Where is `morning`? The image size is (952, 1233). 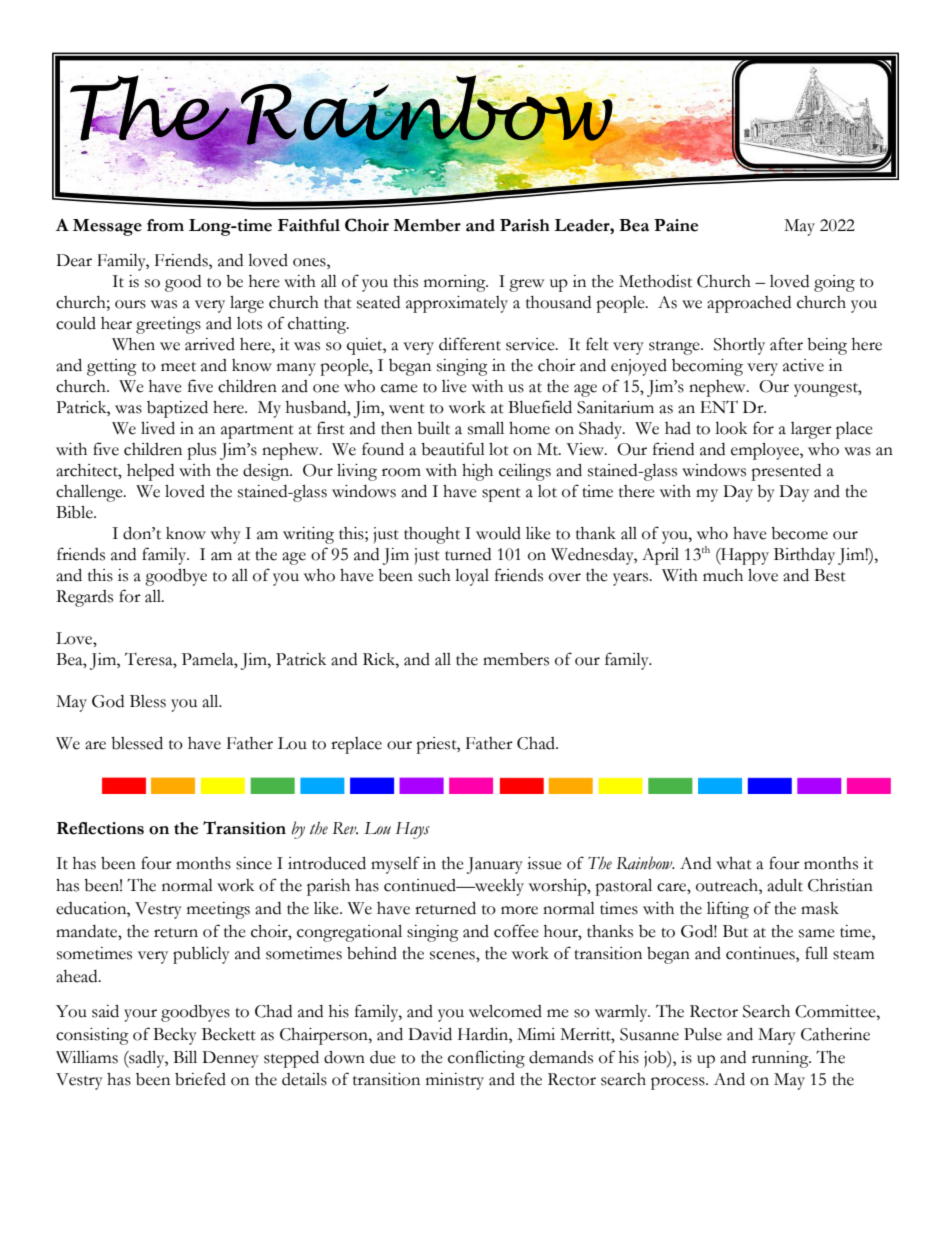
morning is located at coordinates (456, 283).
